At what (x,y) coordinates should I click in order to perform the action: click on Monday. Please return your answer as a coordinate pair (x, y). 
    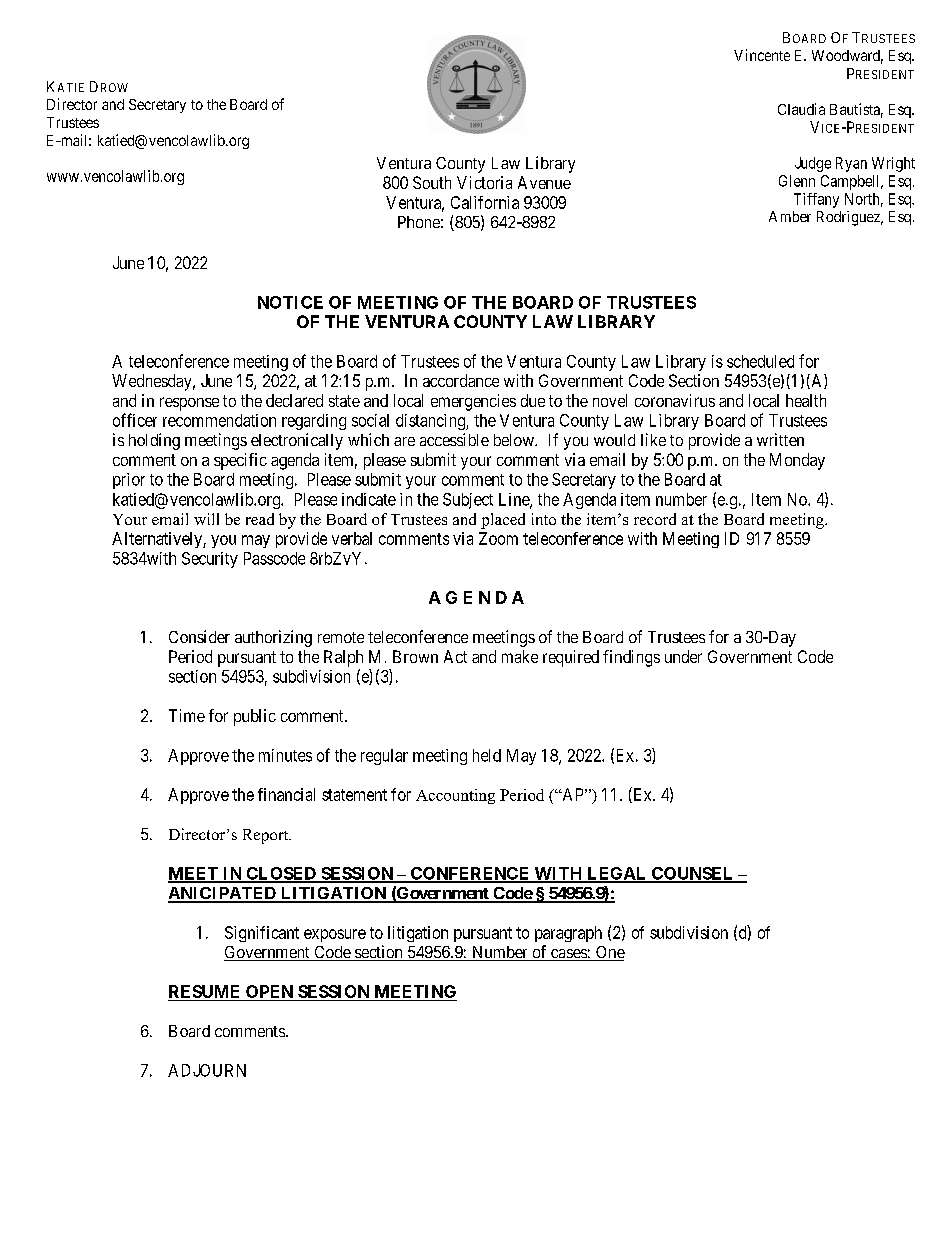
    Looking at the image, I should click on (797, 461).
